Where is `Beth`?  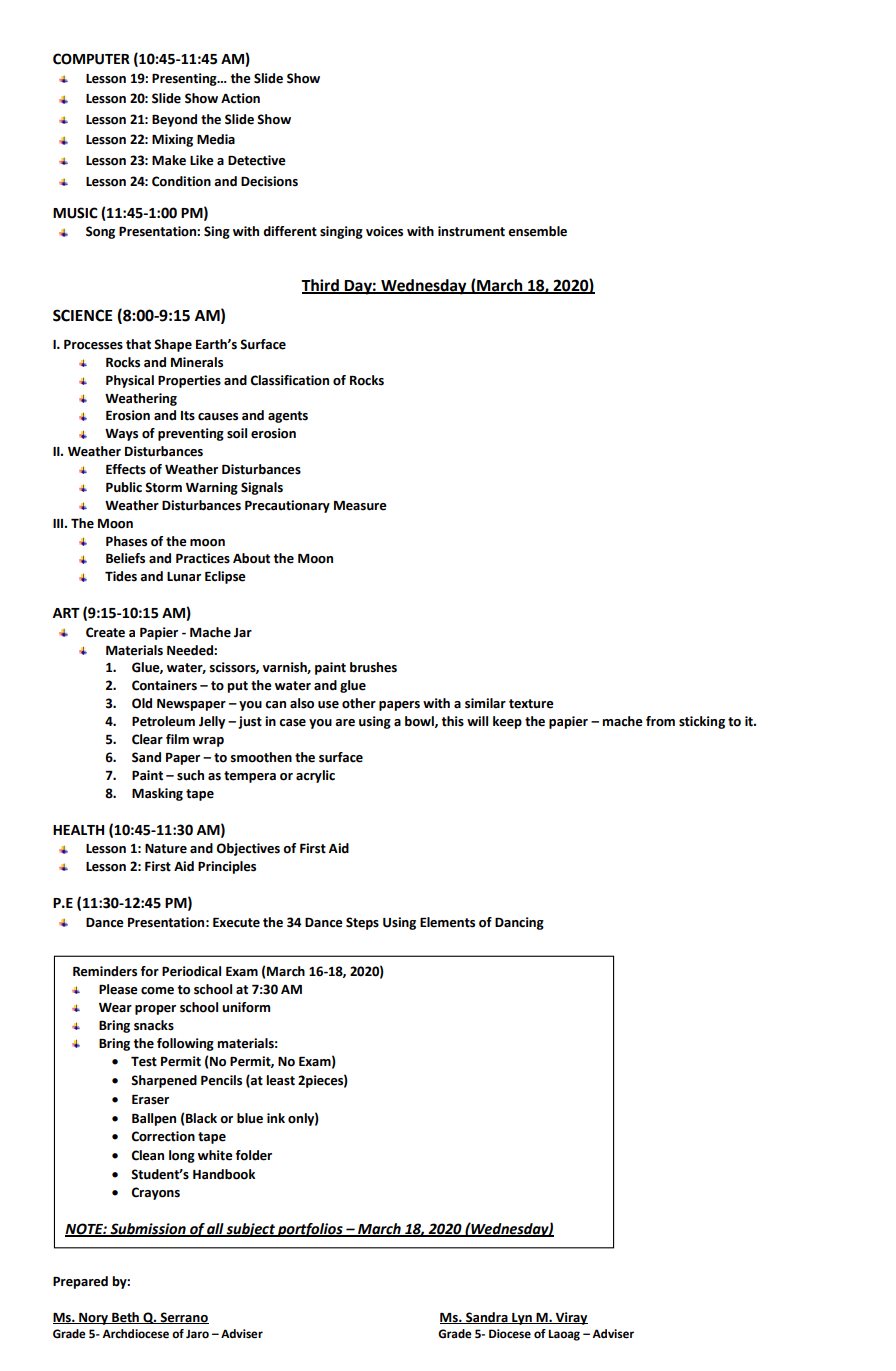
Beth is located at coordinates (125, 1318).
